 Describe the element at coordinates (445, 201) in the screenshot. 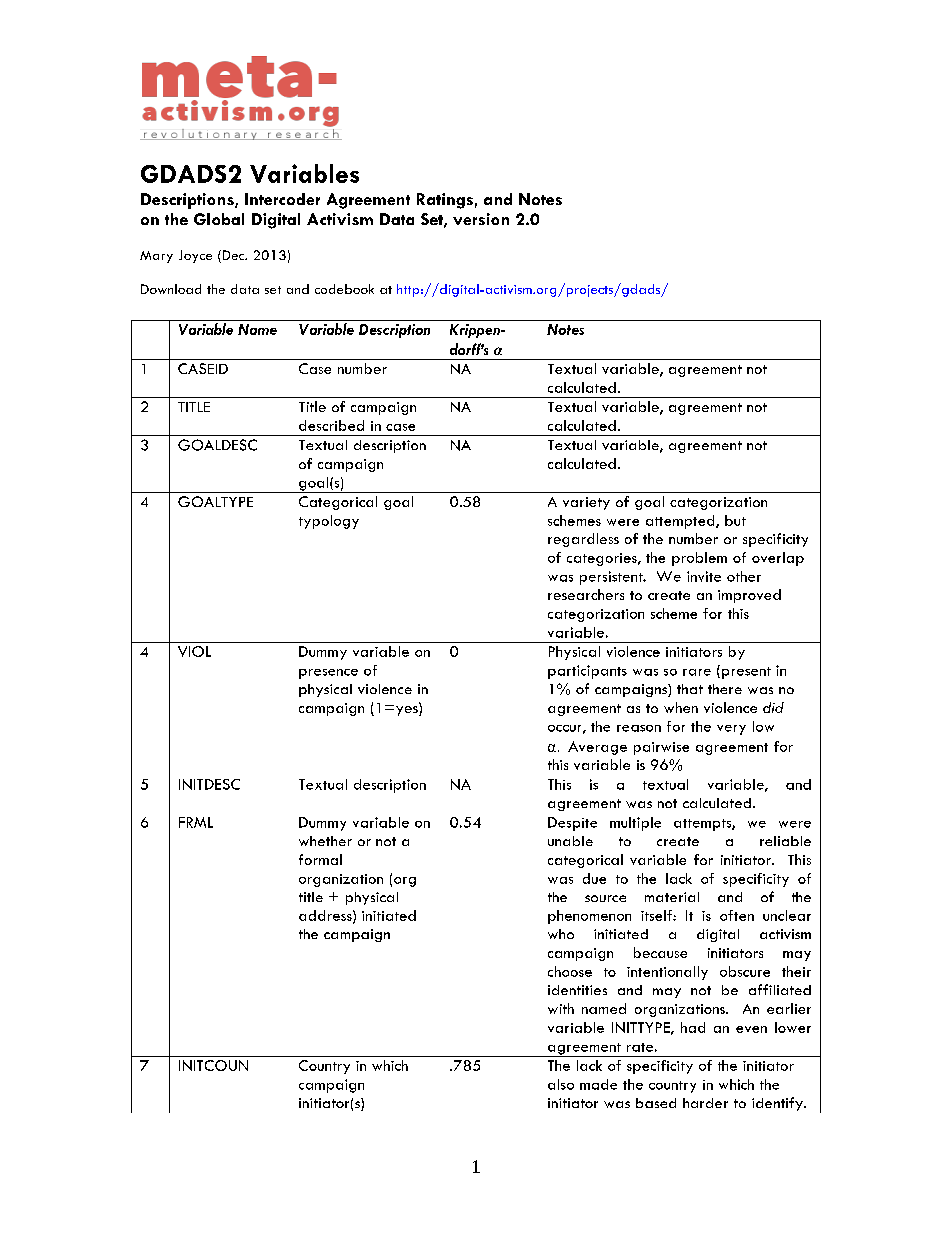

I see `Ratings` at that location.
